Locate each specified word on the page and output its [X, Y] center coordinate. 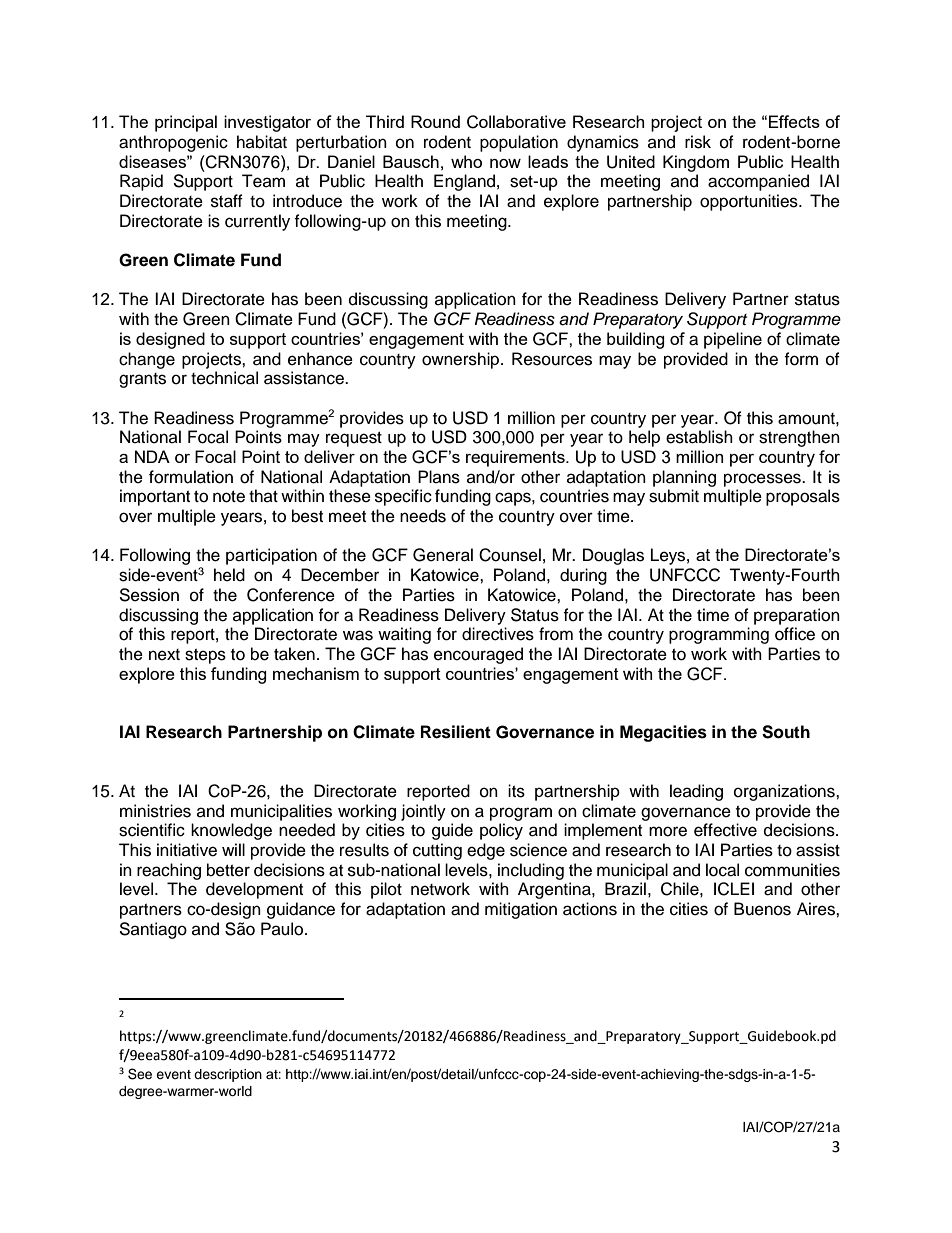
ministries [155, 811]
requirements [516, 458]
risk [698, 142]
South [786, 732]
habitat [262, 142]
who [466, 161]
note [229, 497]
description [228, 1075]
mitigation [521, 910]
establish [699, 437]
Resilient [456, 732]
